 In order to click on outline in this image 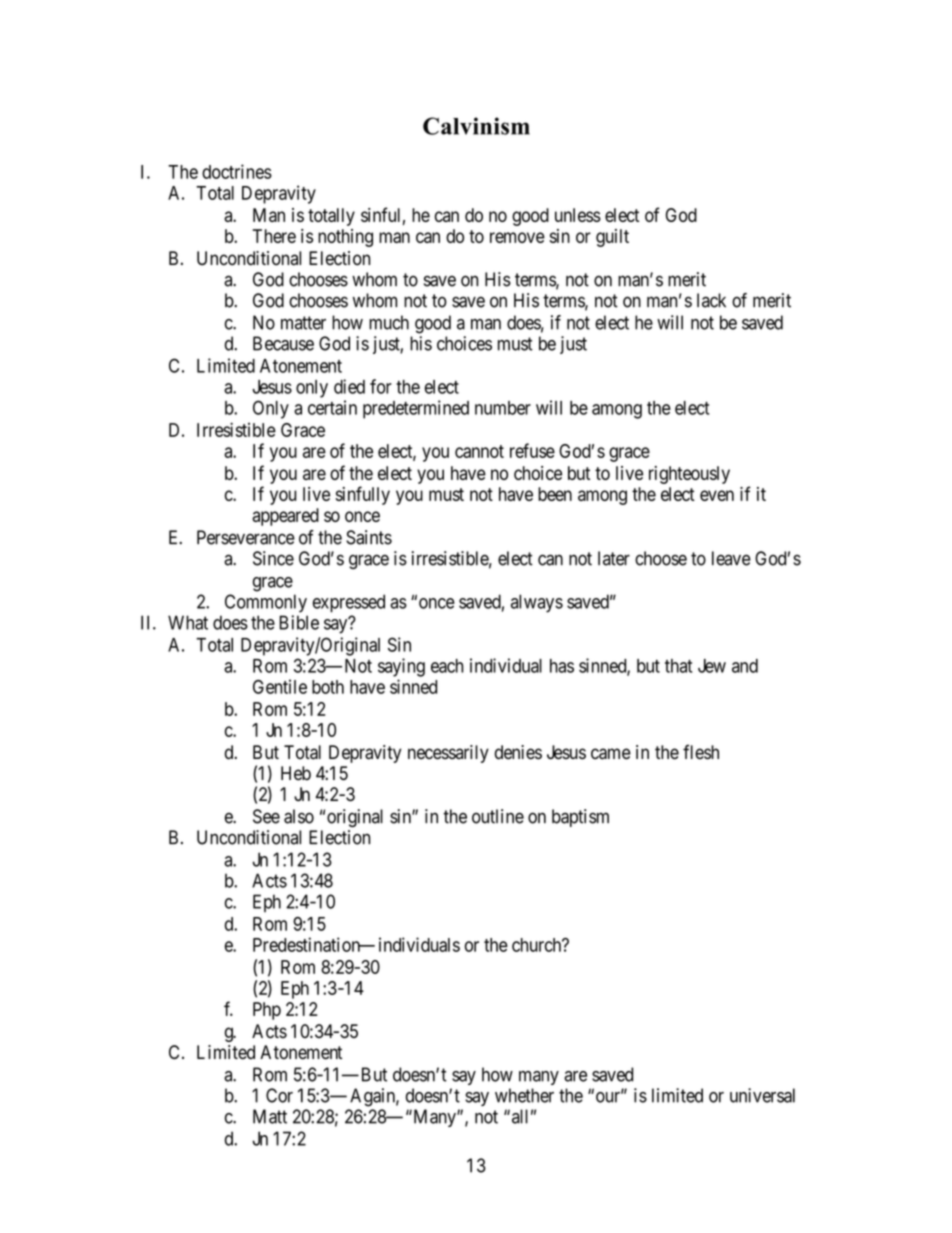, I will do `click(498, 816)`.
